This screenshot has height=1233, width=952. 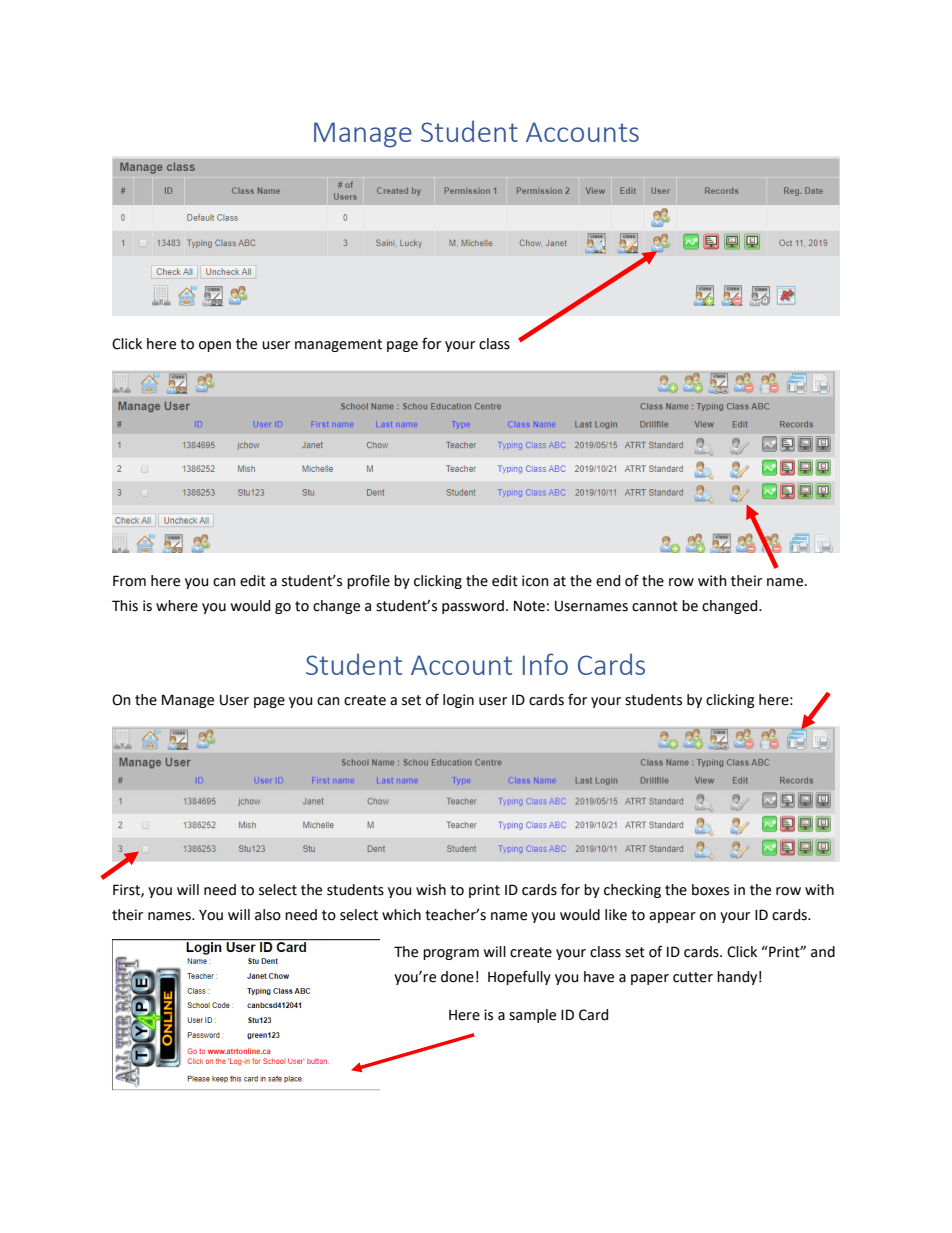 I want to click on profile, so click(x=368, y=581).
